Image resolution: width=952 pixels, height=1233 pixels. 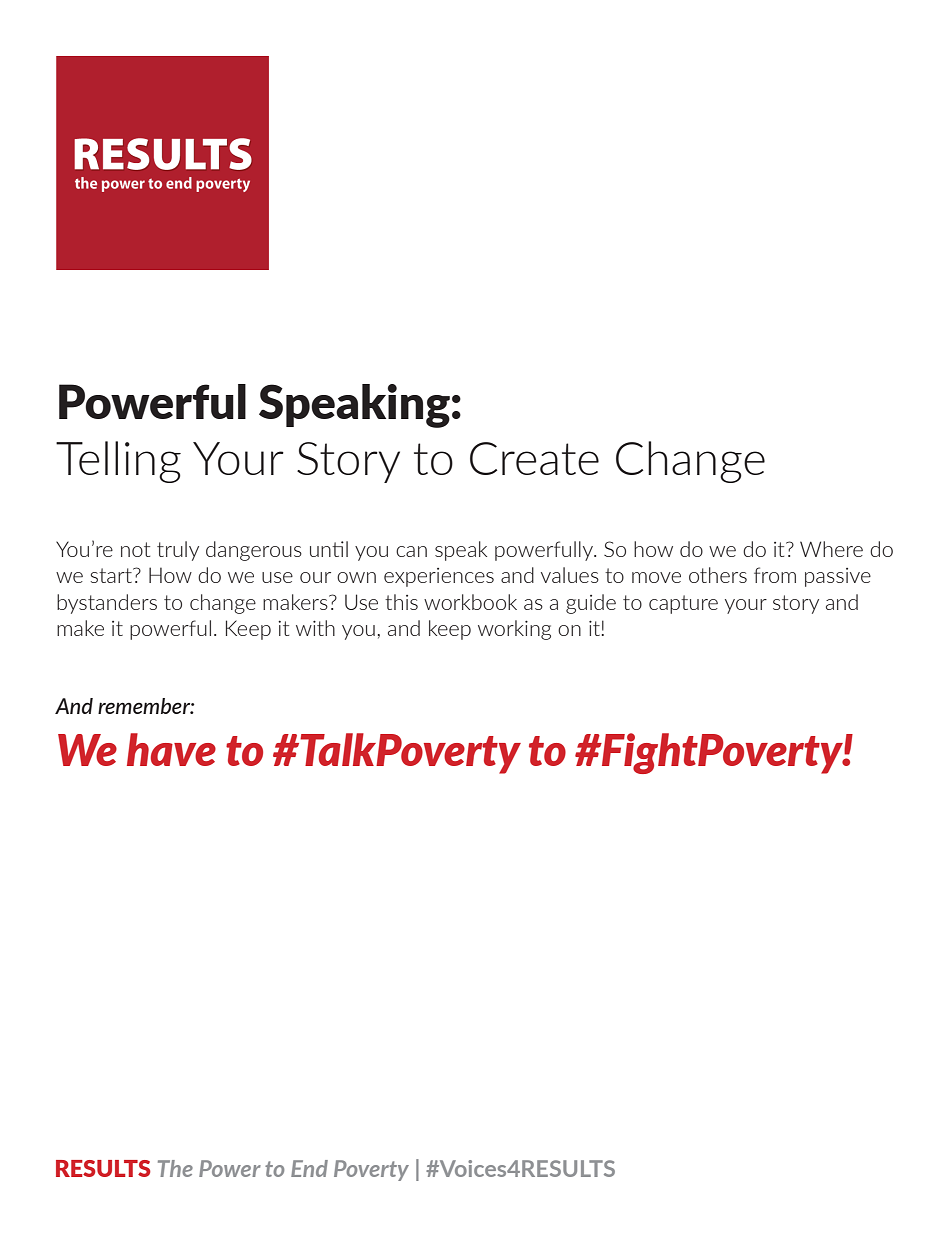 I want to click on guide, so click(x=591, y=604).
